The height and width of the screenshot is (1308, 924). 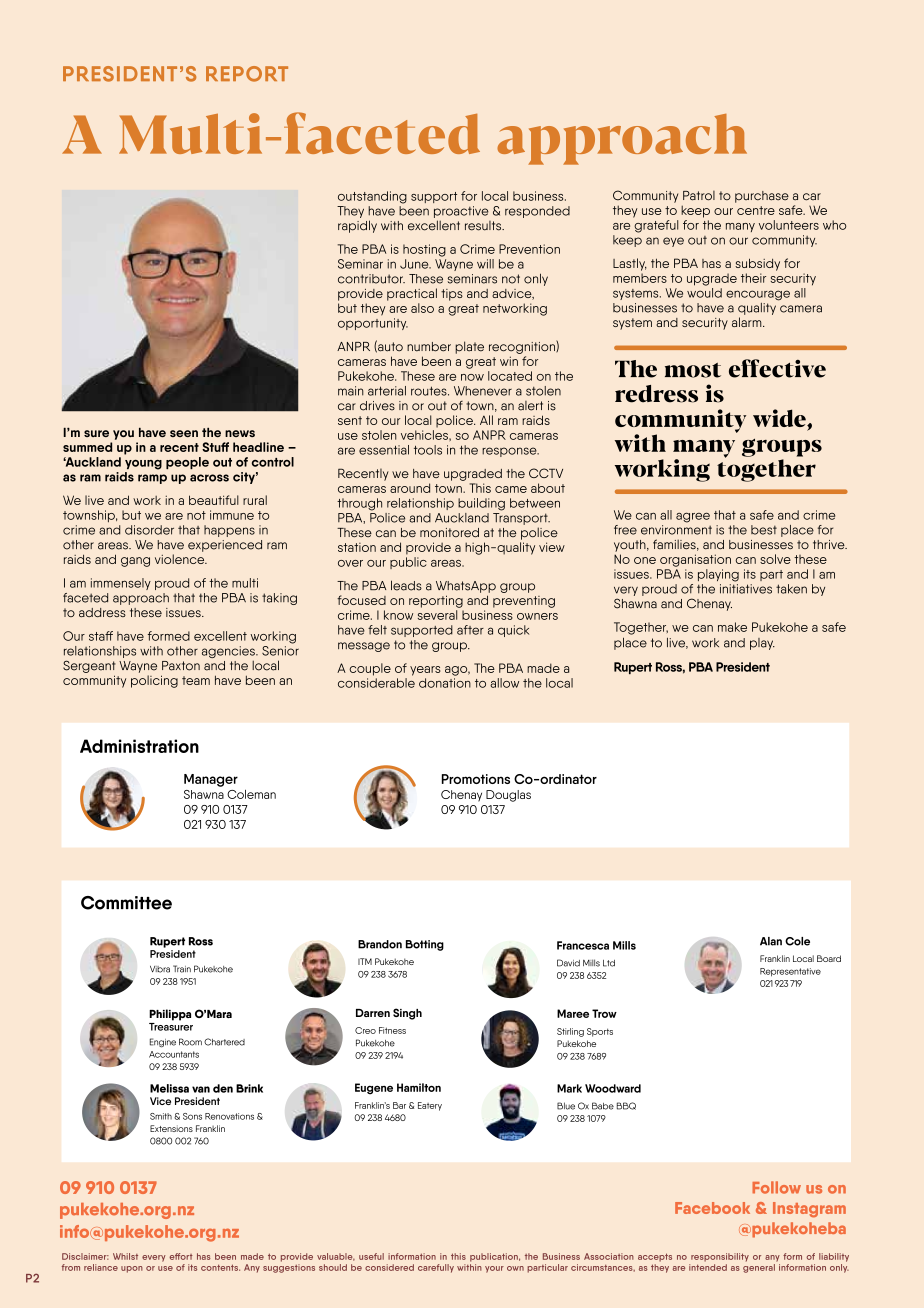 What do you see at coordinates (181, 559) in the screenshot?
I see `violence` at bounding box center [181, 559].
